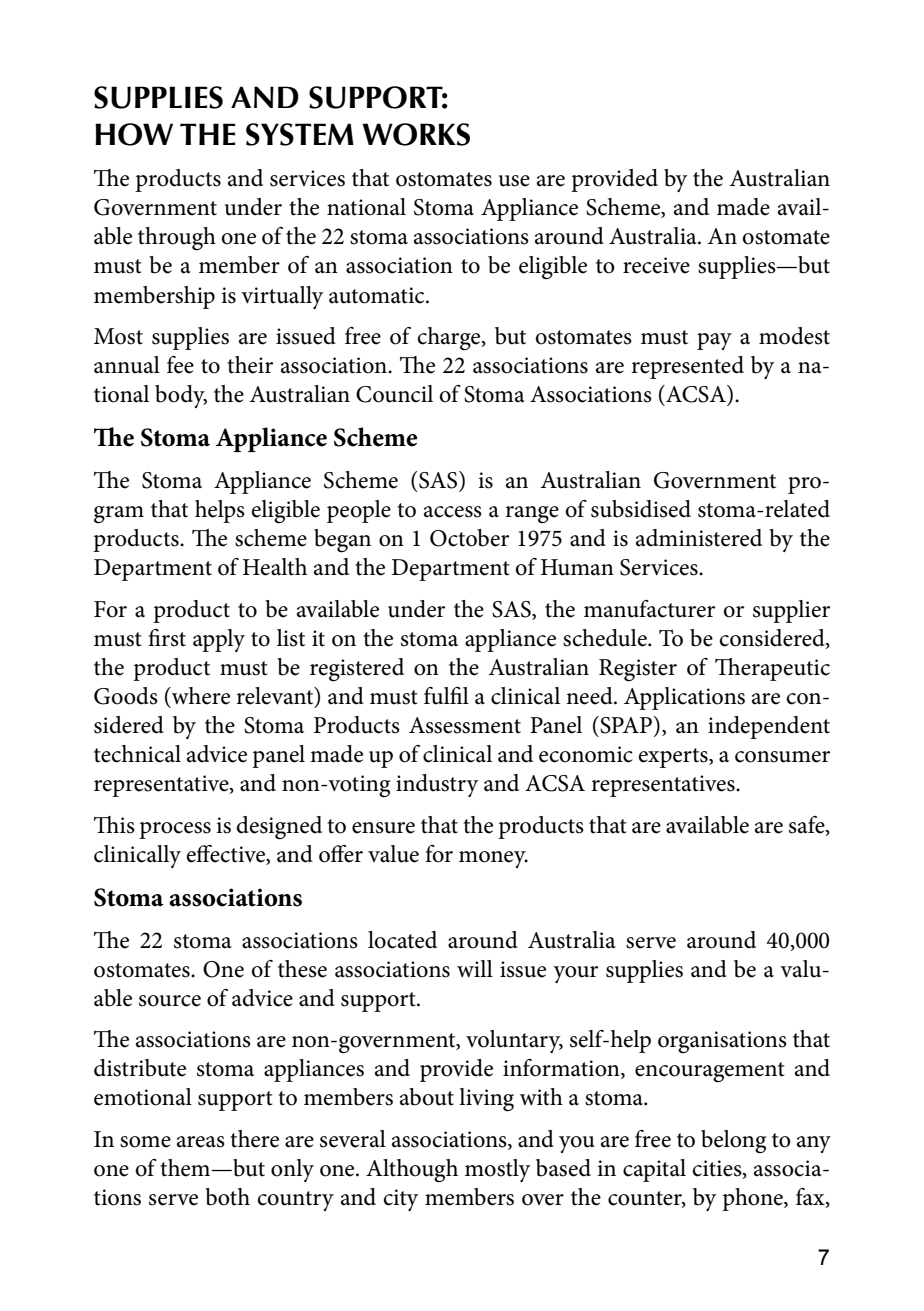 This image has height=1311, width=924. I want to click on areas, so click(201, 1142).
